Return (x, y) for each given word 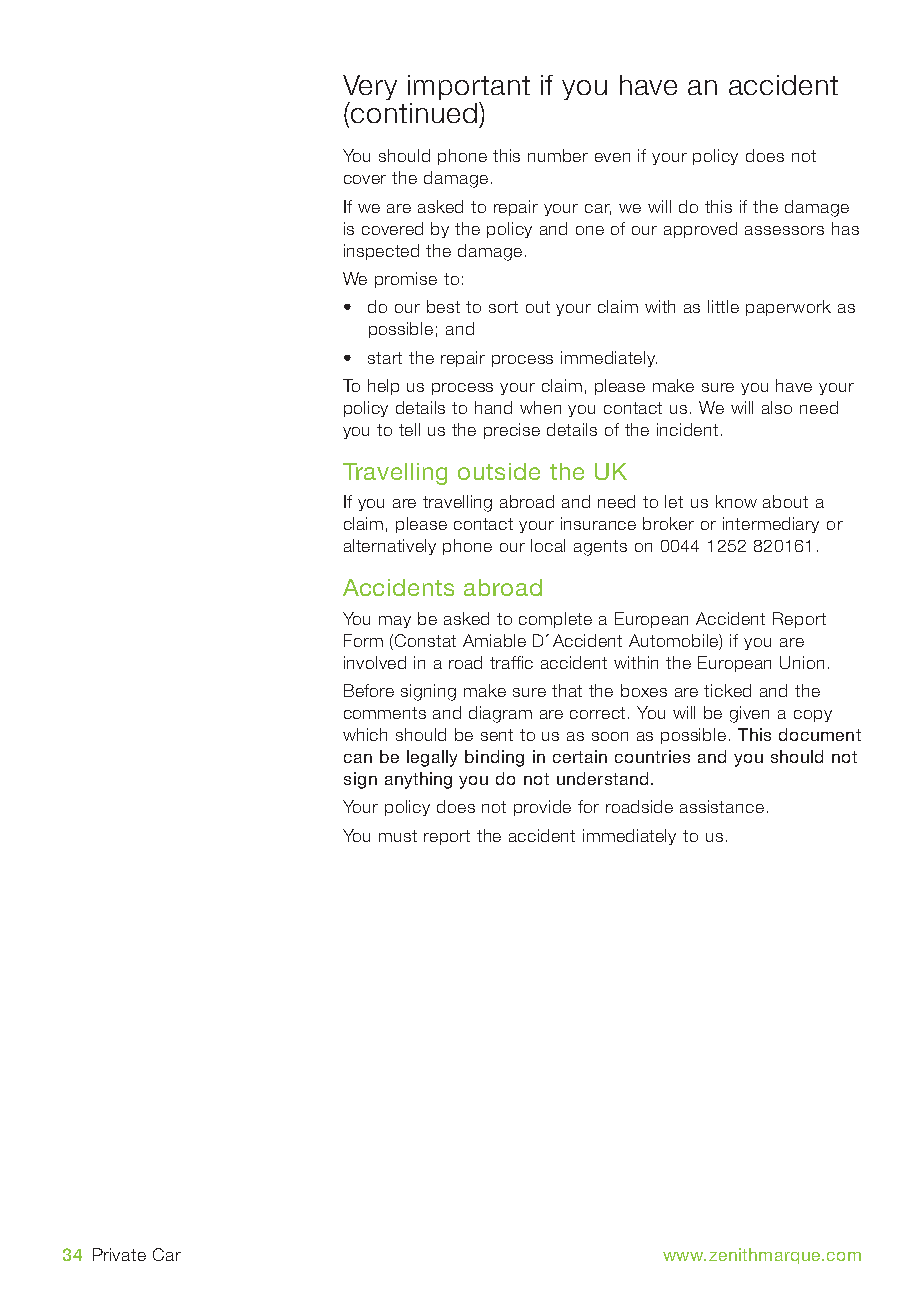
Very (370, 89)
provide (542, 808)
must (398, 836)
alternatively (390, 547)
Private (119, 1254)
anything (418, 780)
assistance (722, 806)
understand (602, 778)
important (469, 89)
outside (499, 471)
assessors (784, 230)
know (736, 501)
